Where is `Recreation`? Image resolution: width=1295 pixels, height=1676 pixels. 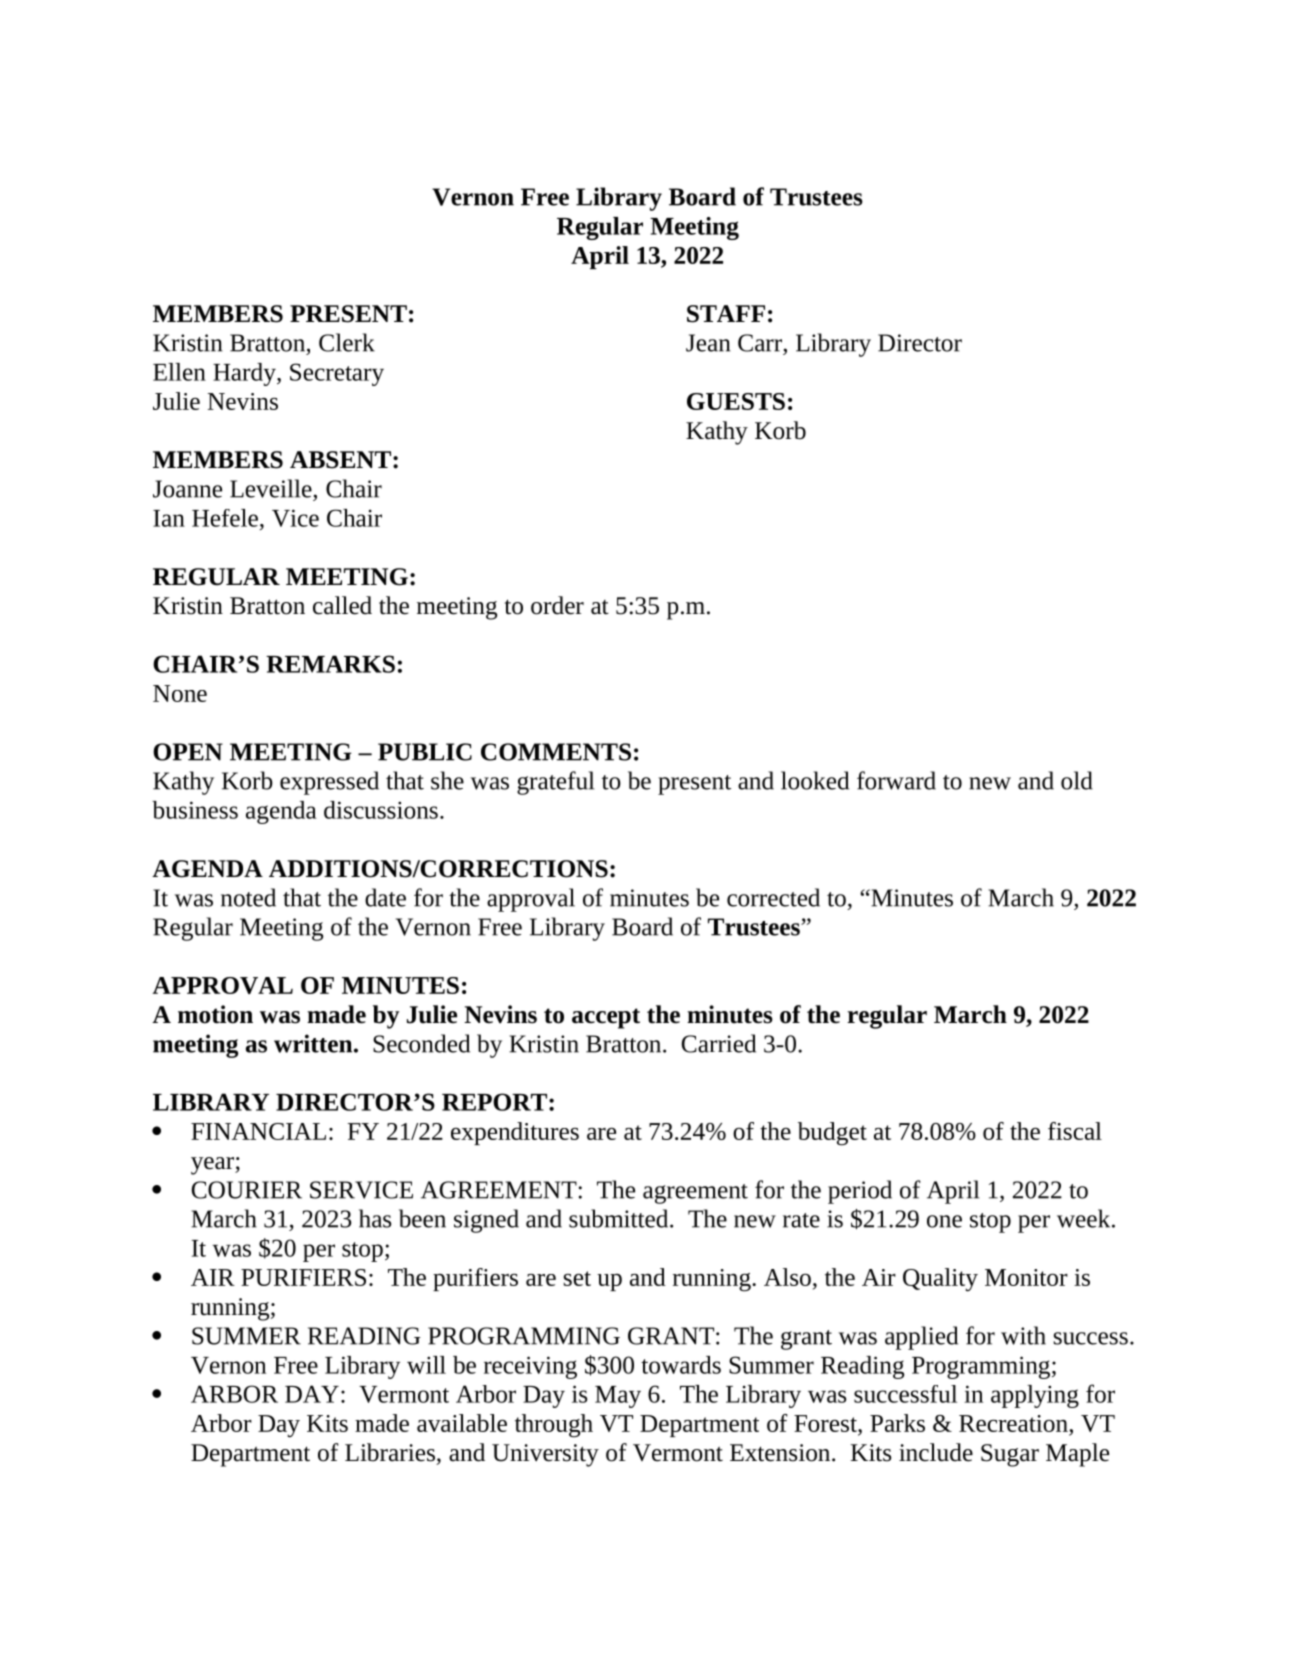
Recreation is located at coordinates (1014, 1423).
